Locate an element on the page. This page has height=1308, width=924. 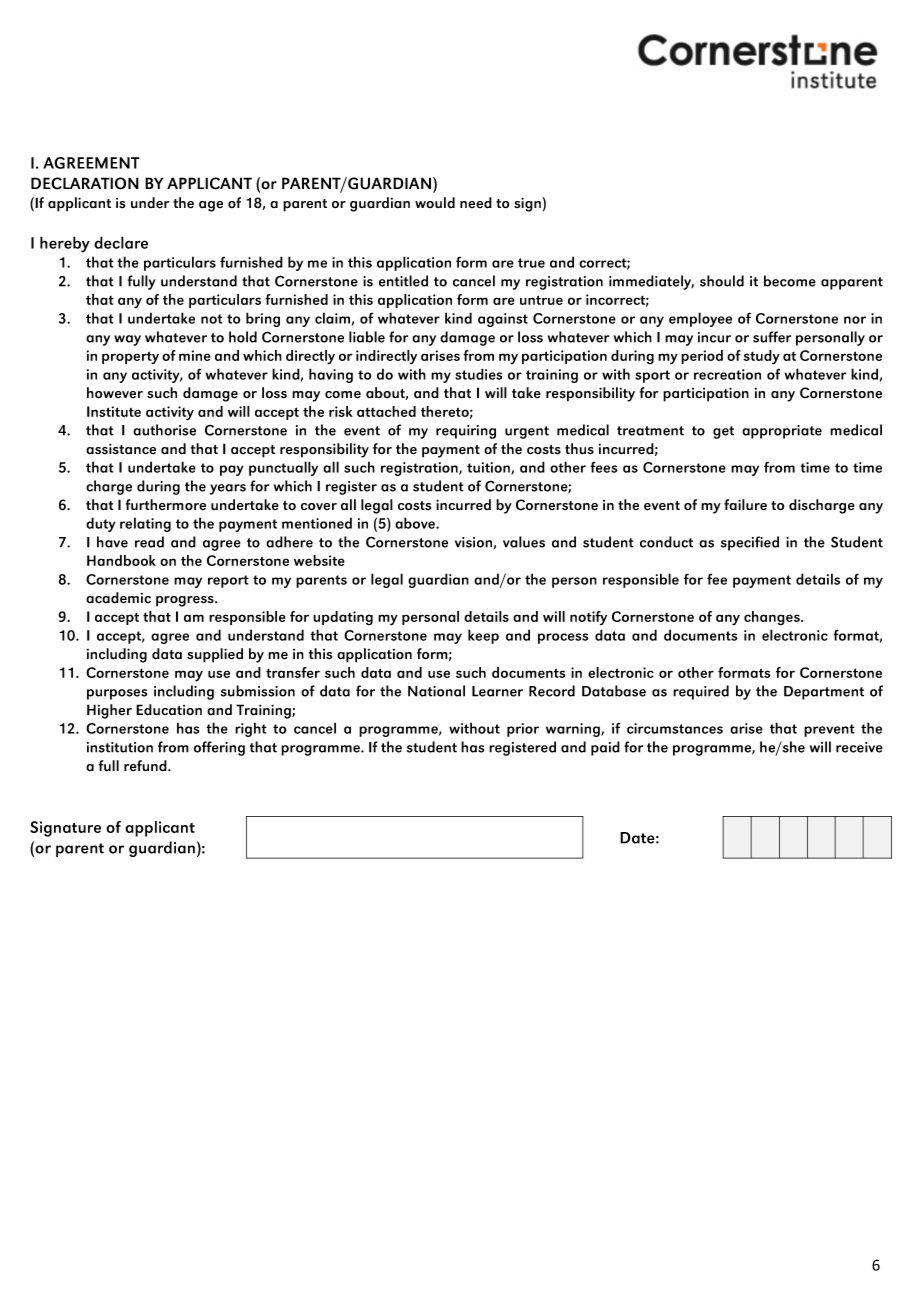
need is located at coordinates (476, 203).
